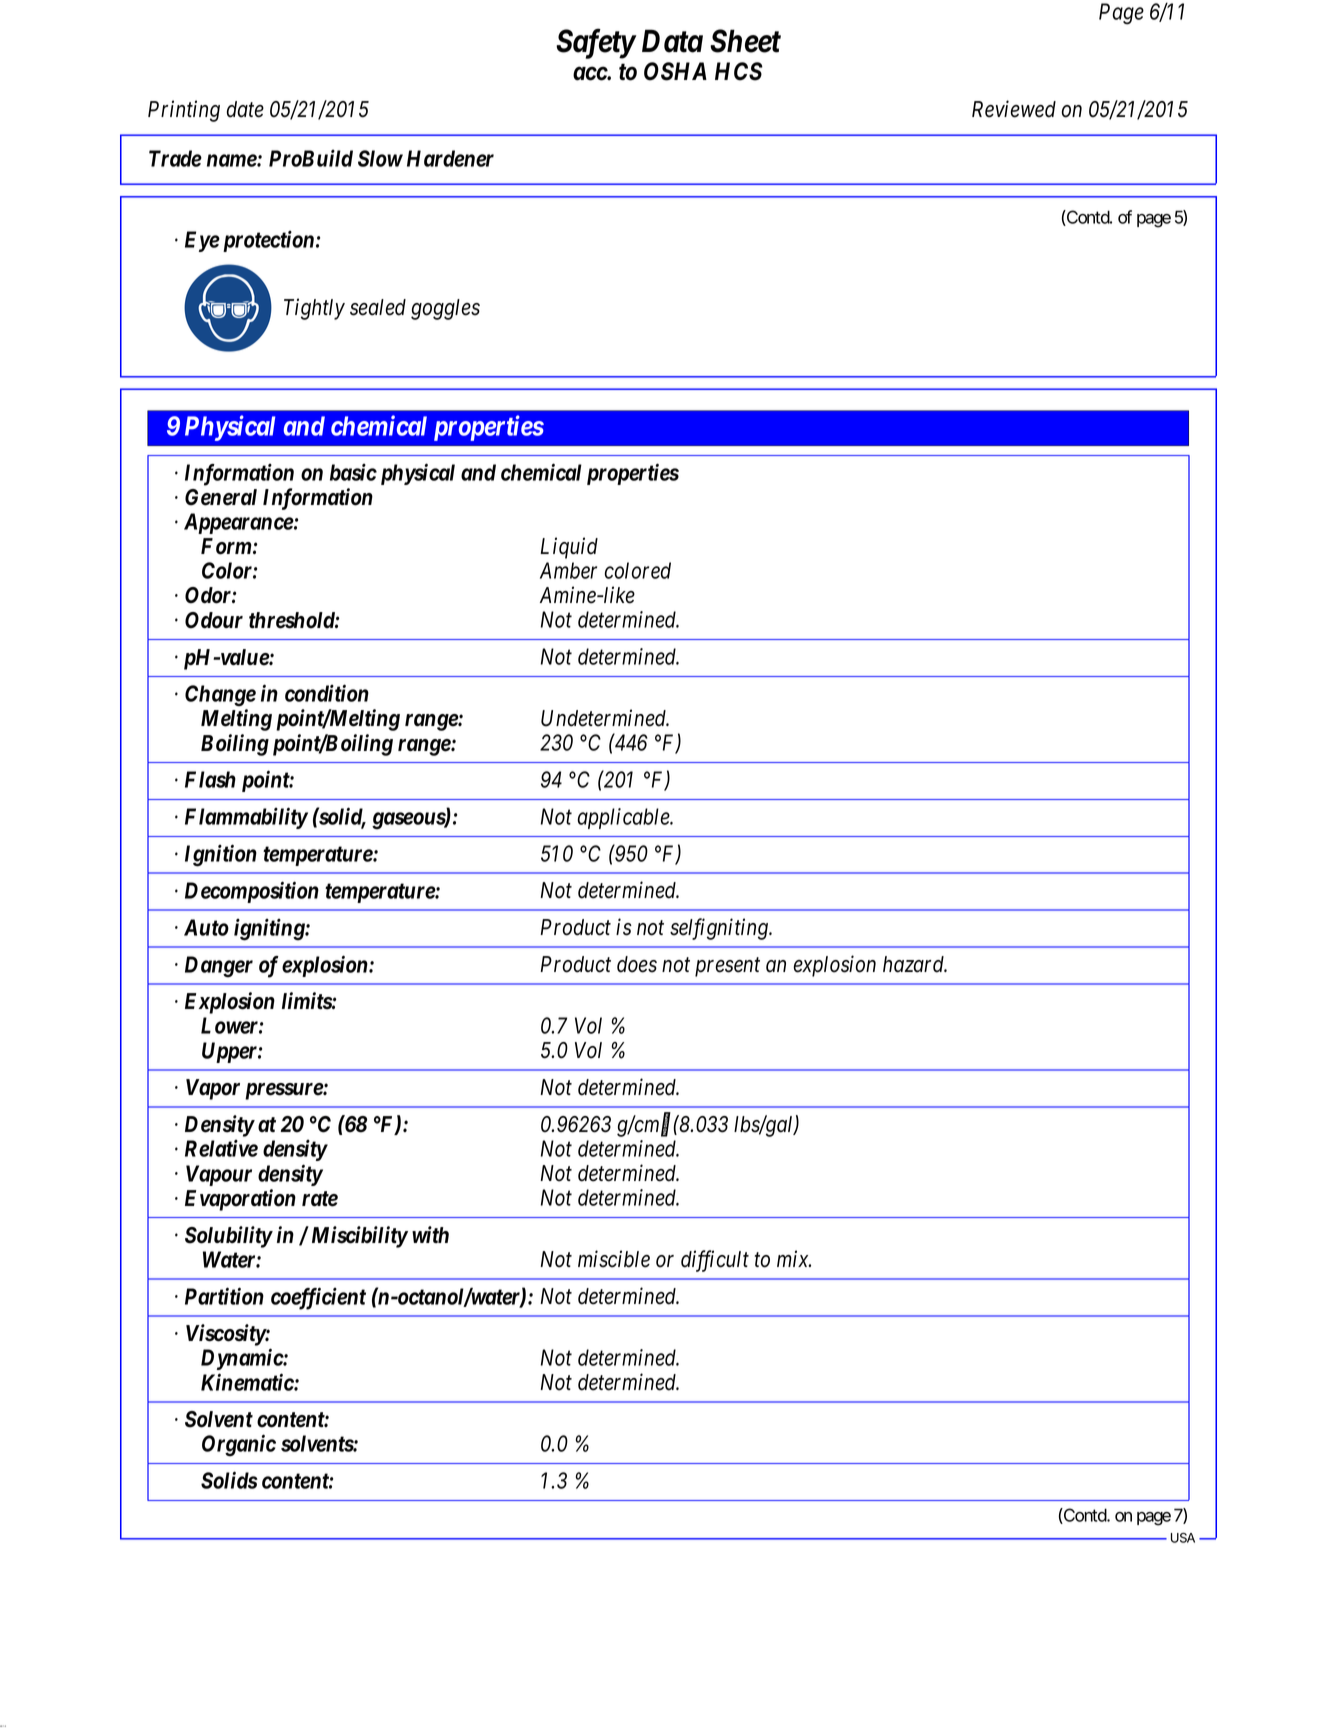 This page has width=1336, height=1728. What do you see at coordinates (246, 818) in the page?
I see `Flammability` at bounding box center [246, 818].
